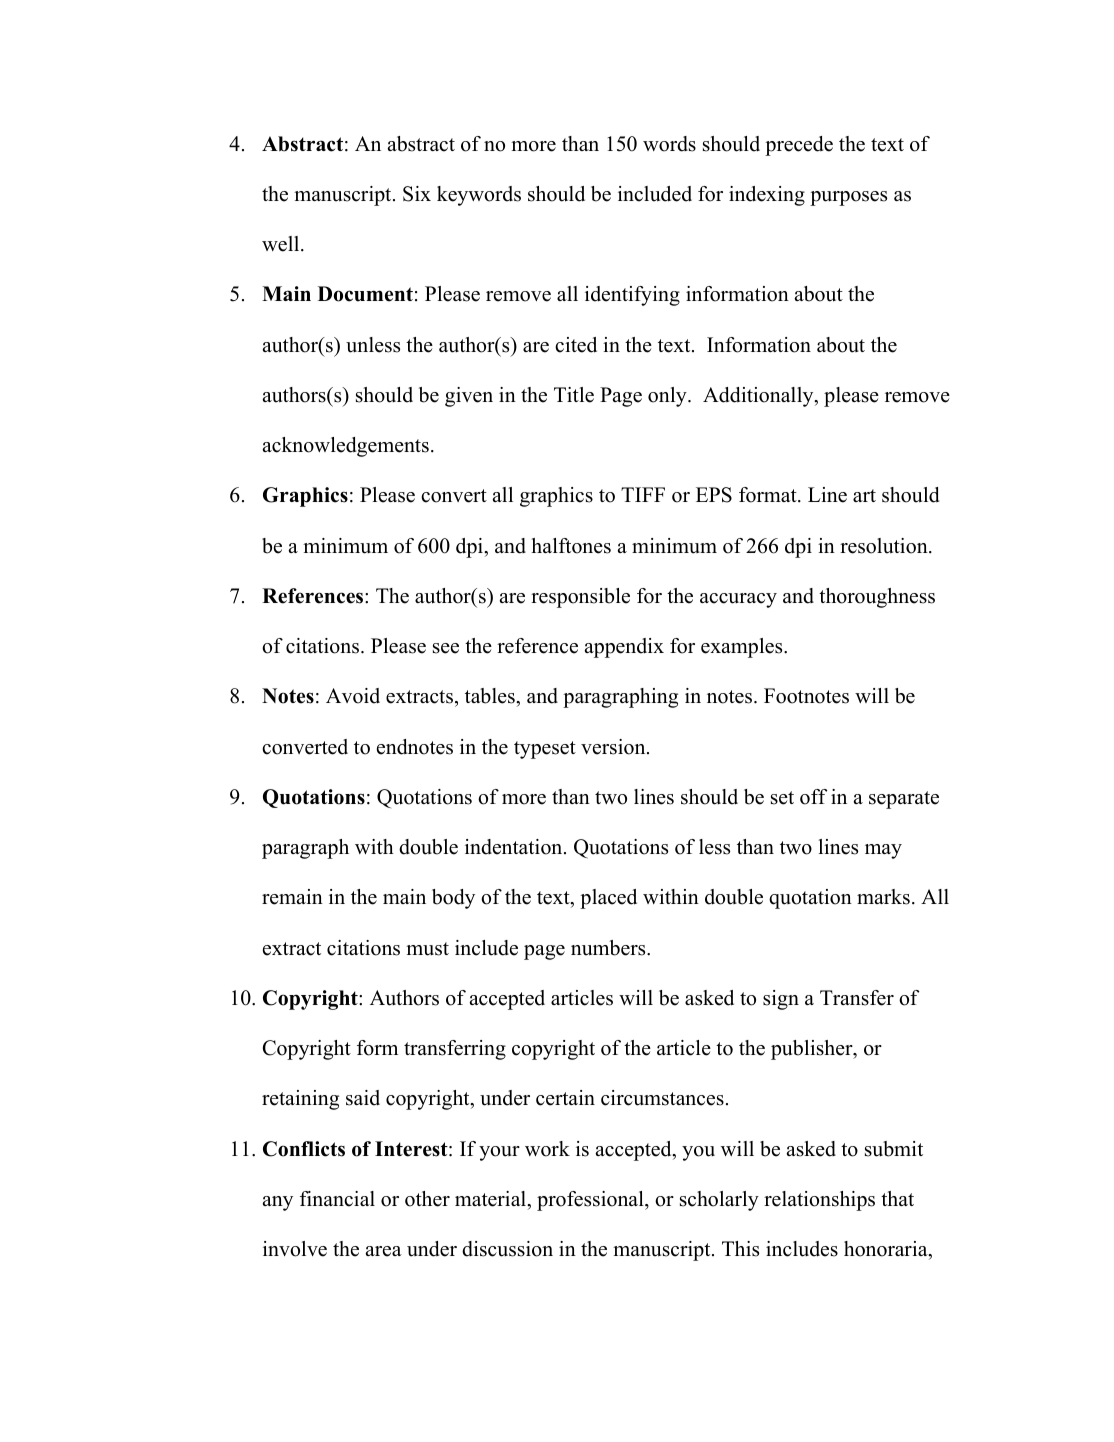  I want to click on off, so click(813, 797).
